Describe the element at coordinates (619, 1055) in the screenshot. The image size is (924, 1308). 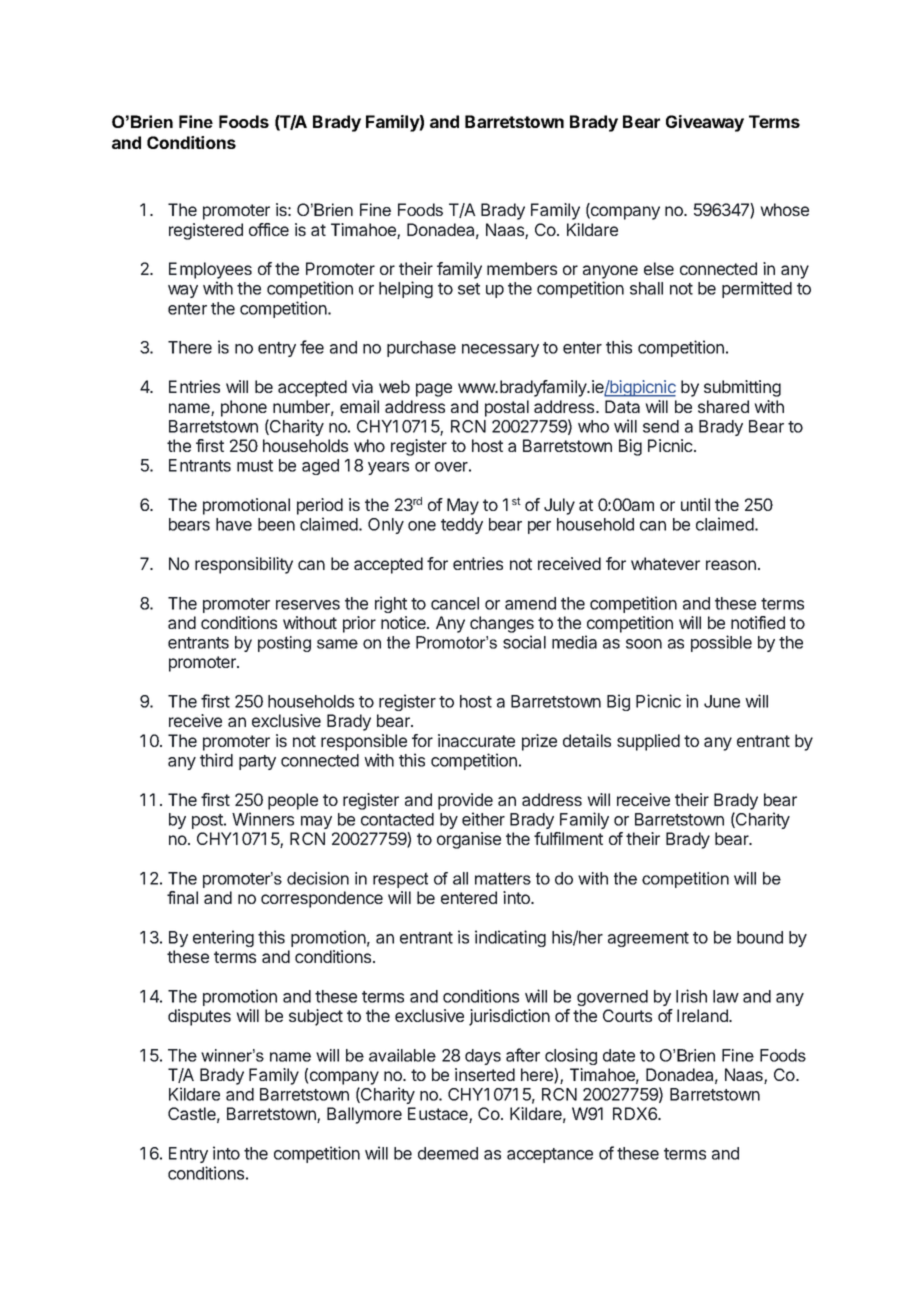
I see `date` at that location.
